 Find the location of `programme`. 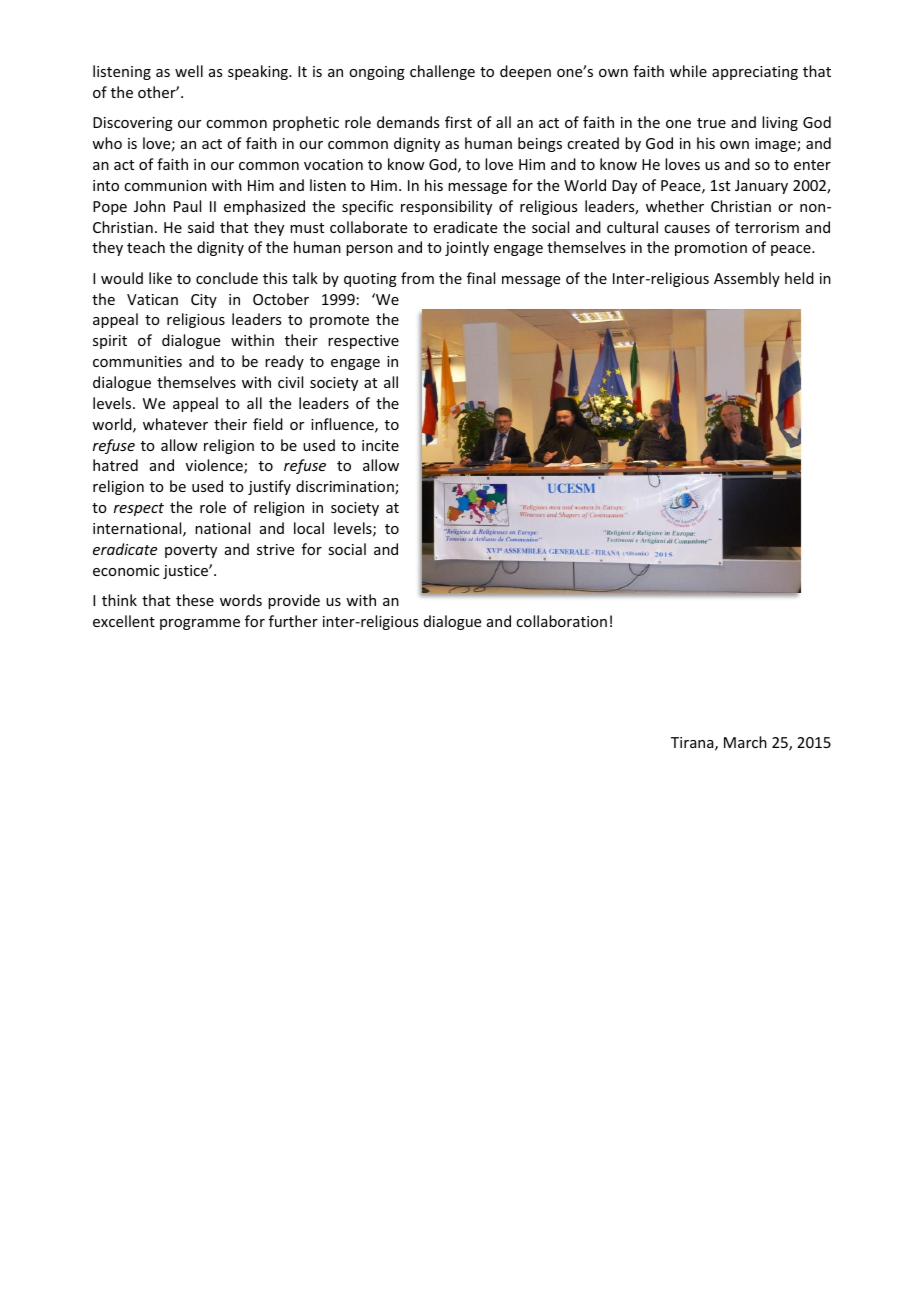

programme is located at coordinates (200, 624).
